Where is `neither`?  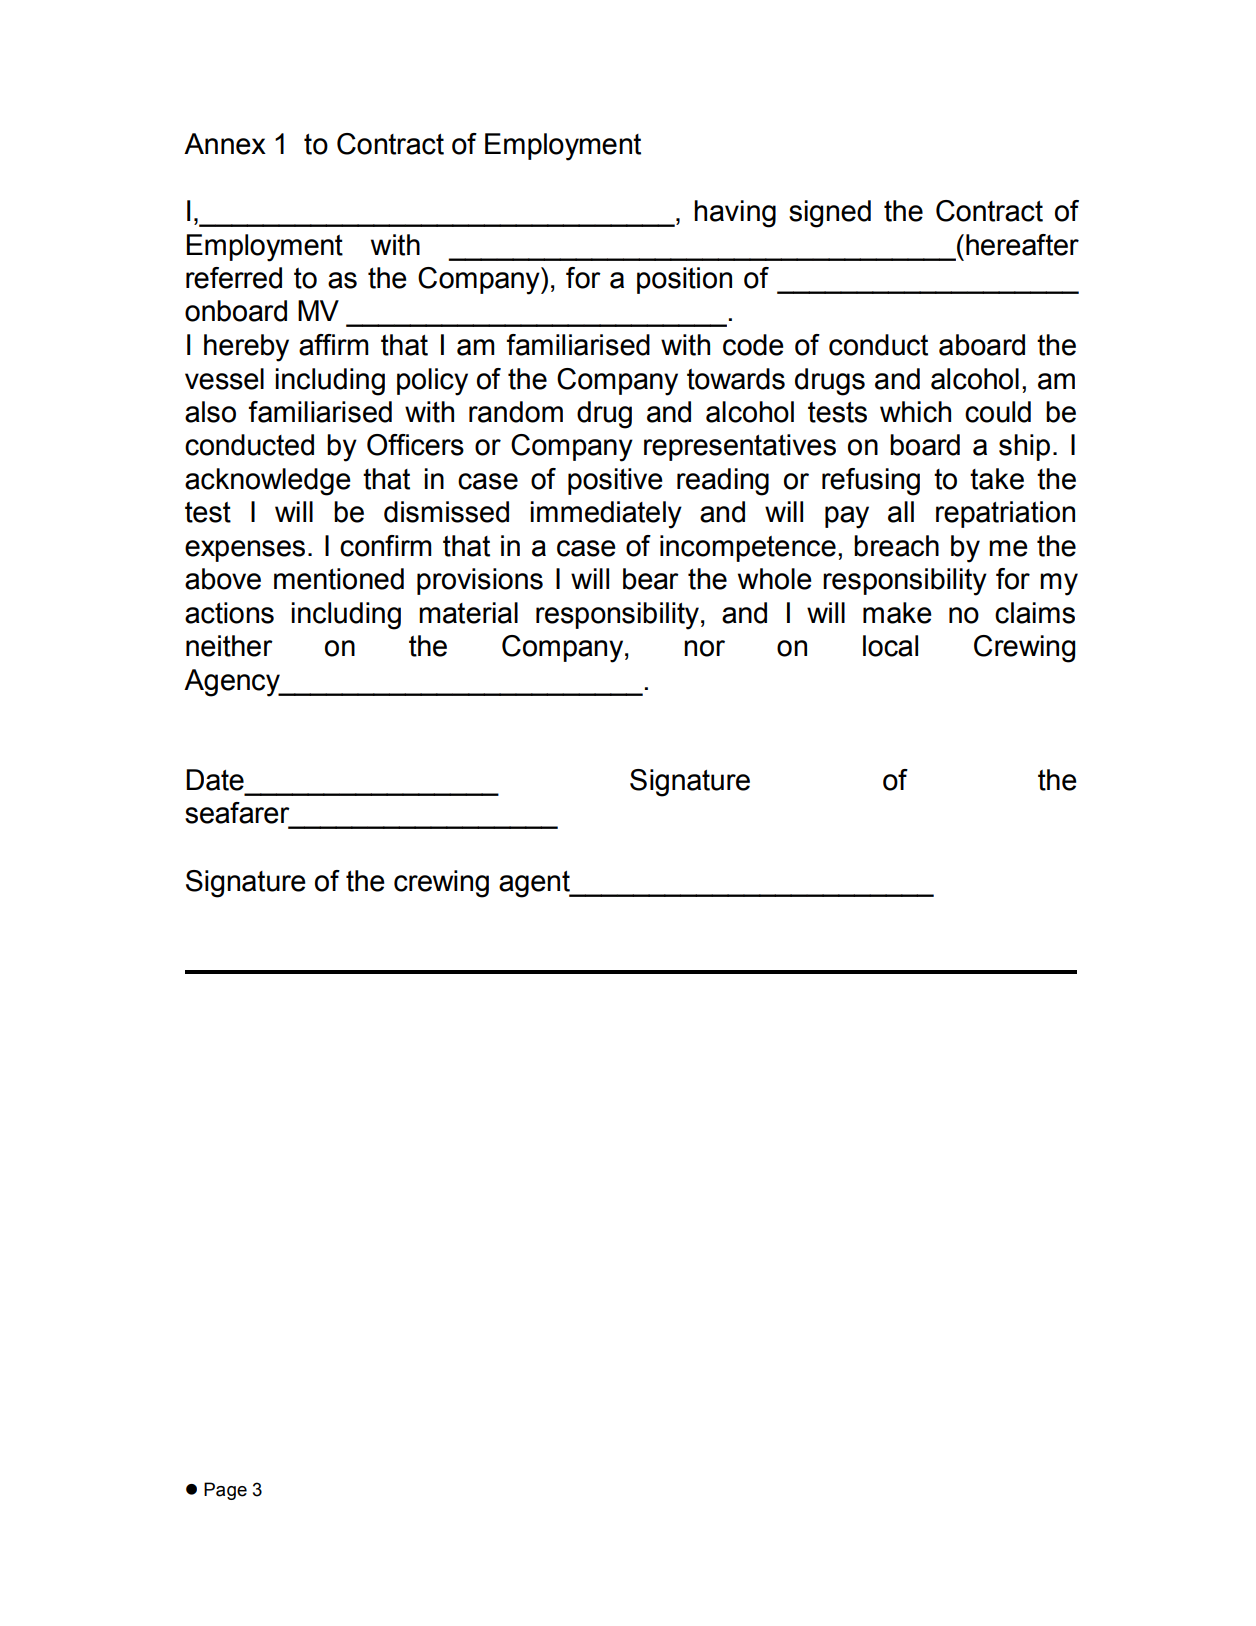 neither is located at coordinates (229, 646).
